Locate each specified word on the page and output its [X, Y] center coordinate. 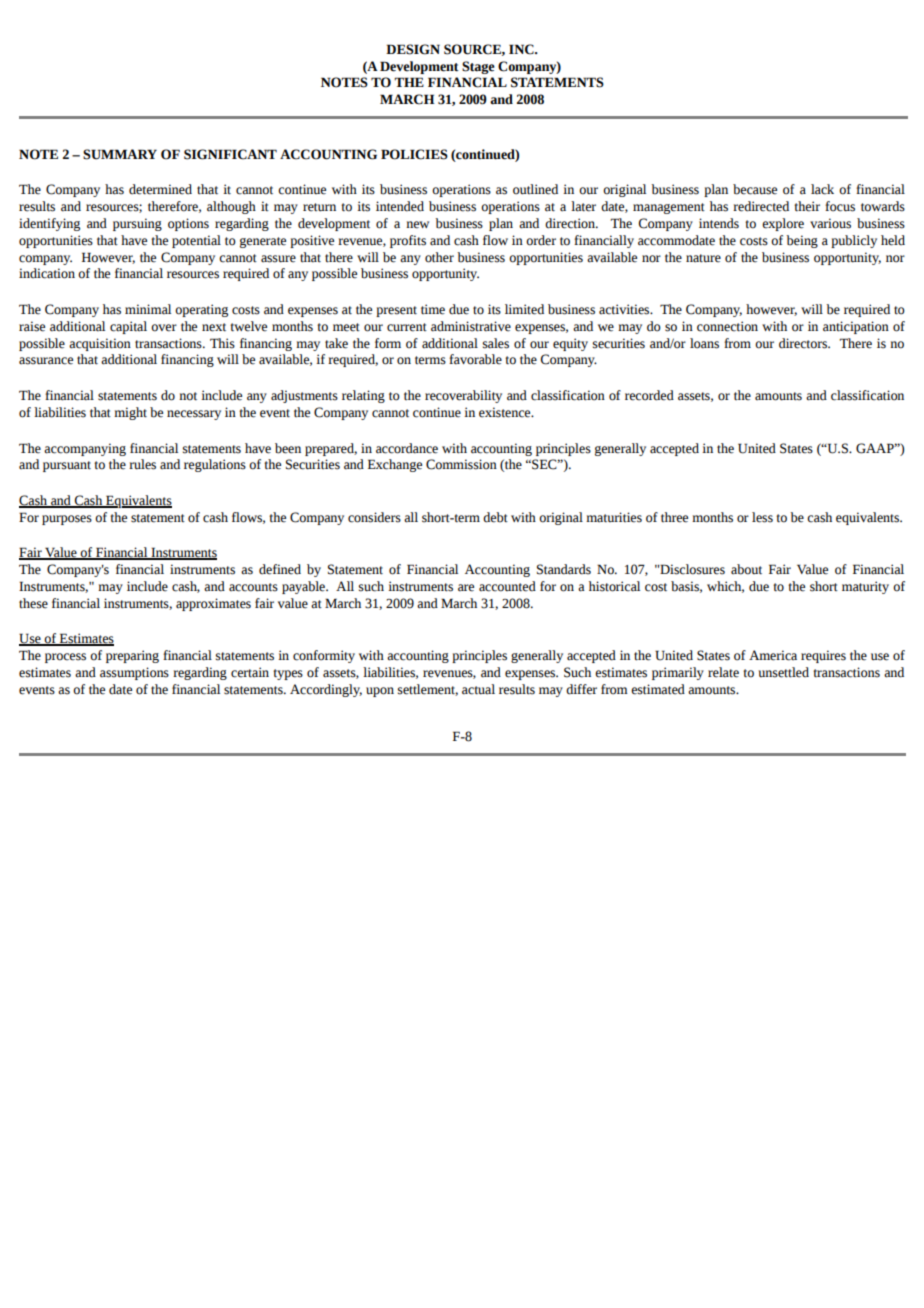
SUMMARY [120, 154]
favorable [475, 359]
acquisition [100, 344]
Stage [478, 67]
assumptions [134, 673]
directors [804, 343]
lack [822, 189]
